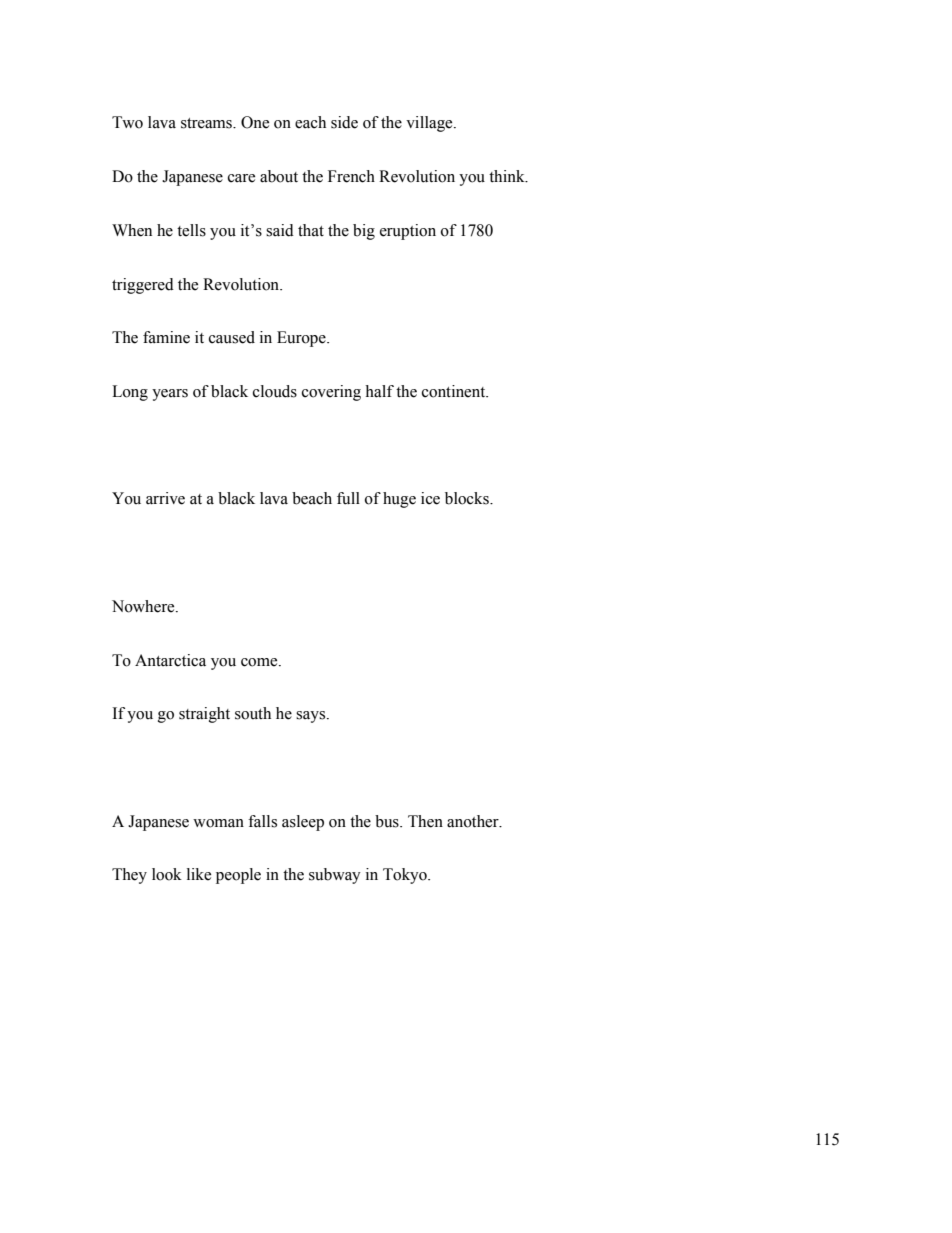  What do you see at coordinates (430, 124) in the screenshot?
I see `village` at bounding box center [430, 124].
